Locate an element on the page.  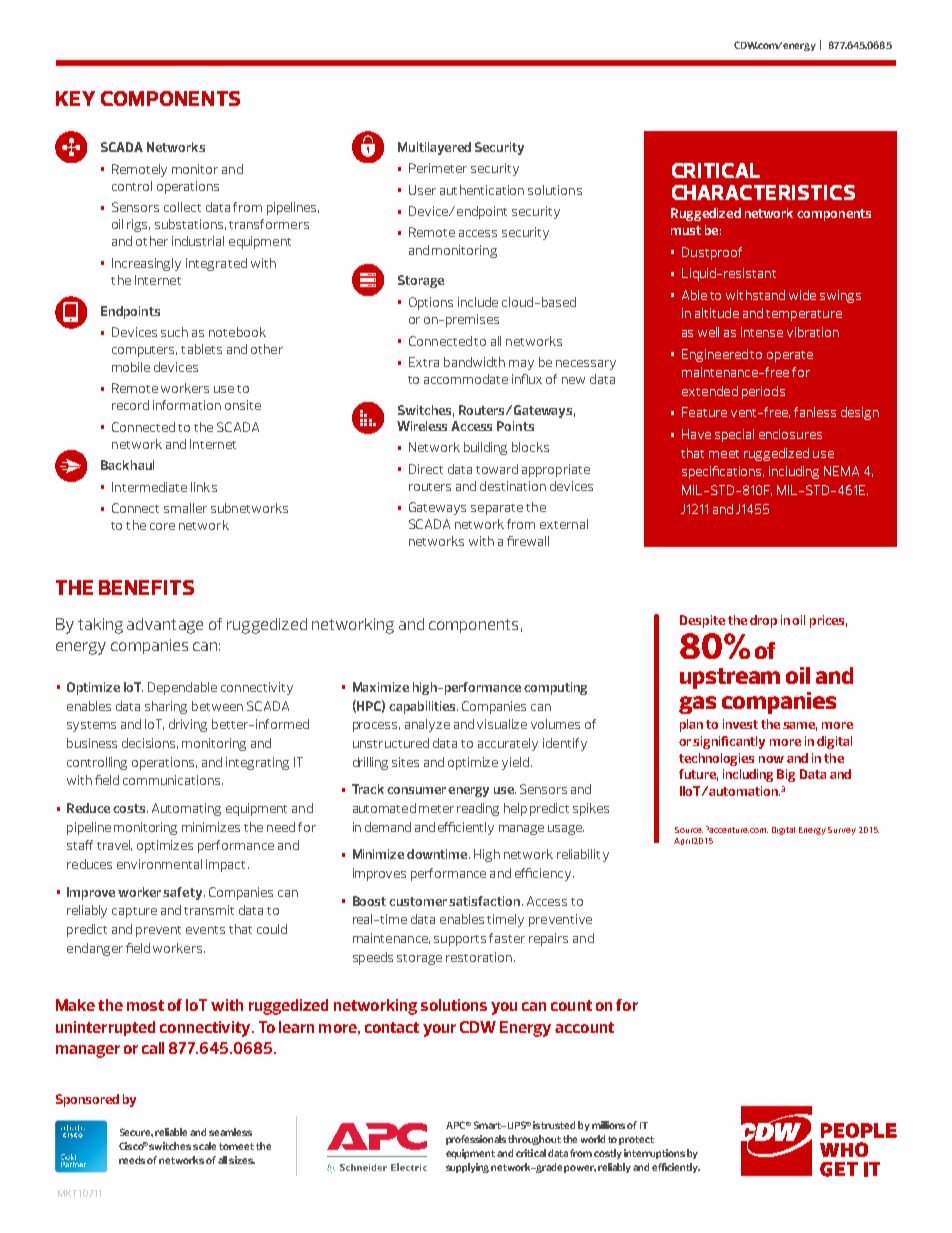
professionals is located at coordinates (477, 1140).
